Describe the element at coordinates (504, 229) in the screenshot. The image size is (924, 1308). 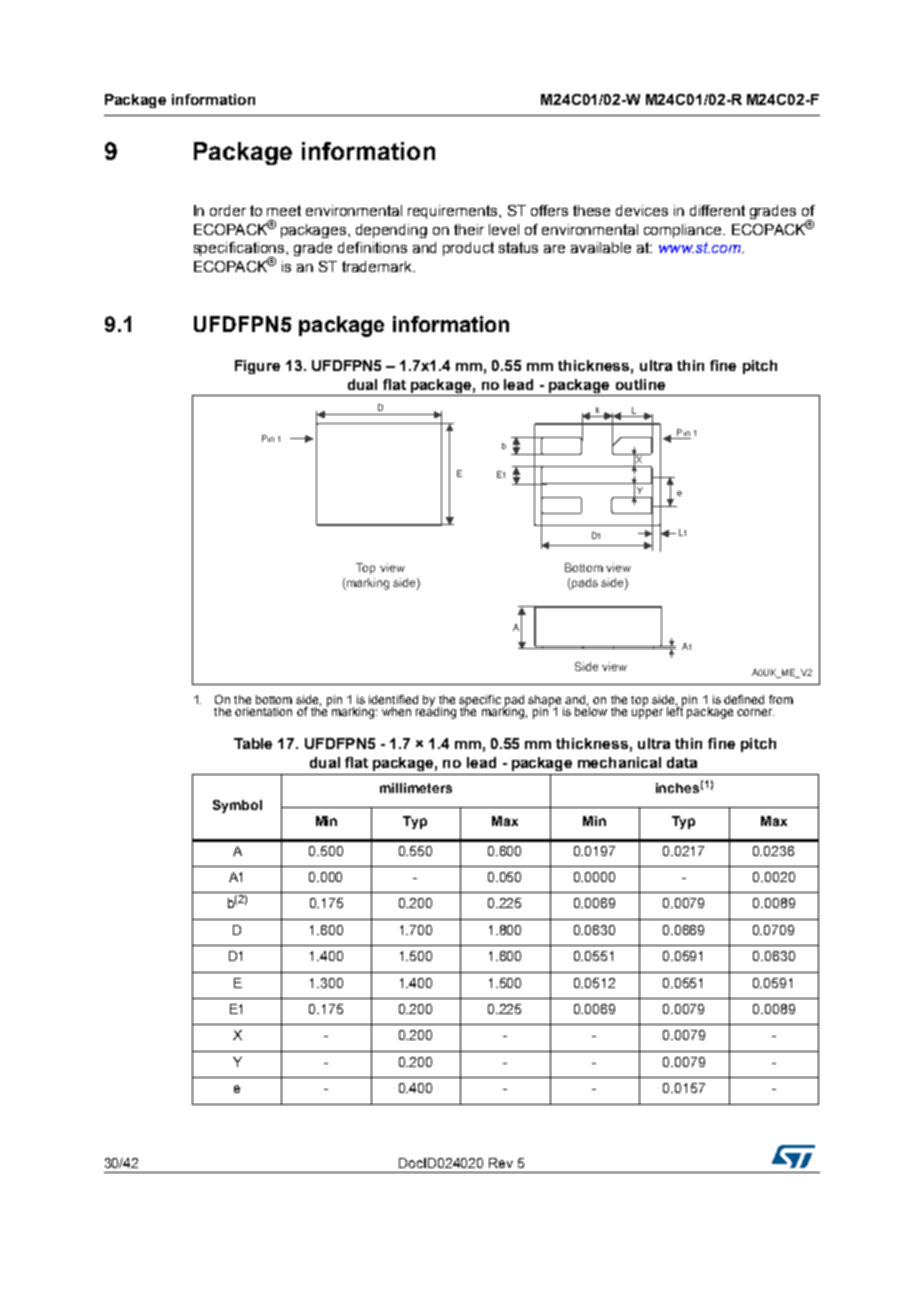
I see `level` at that location.
